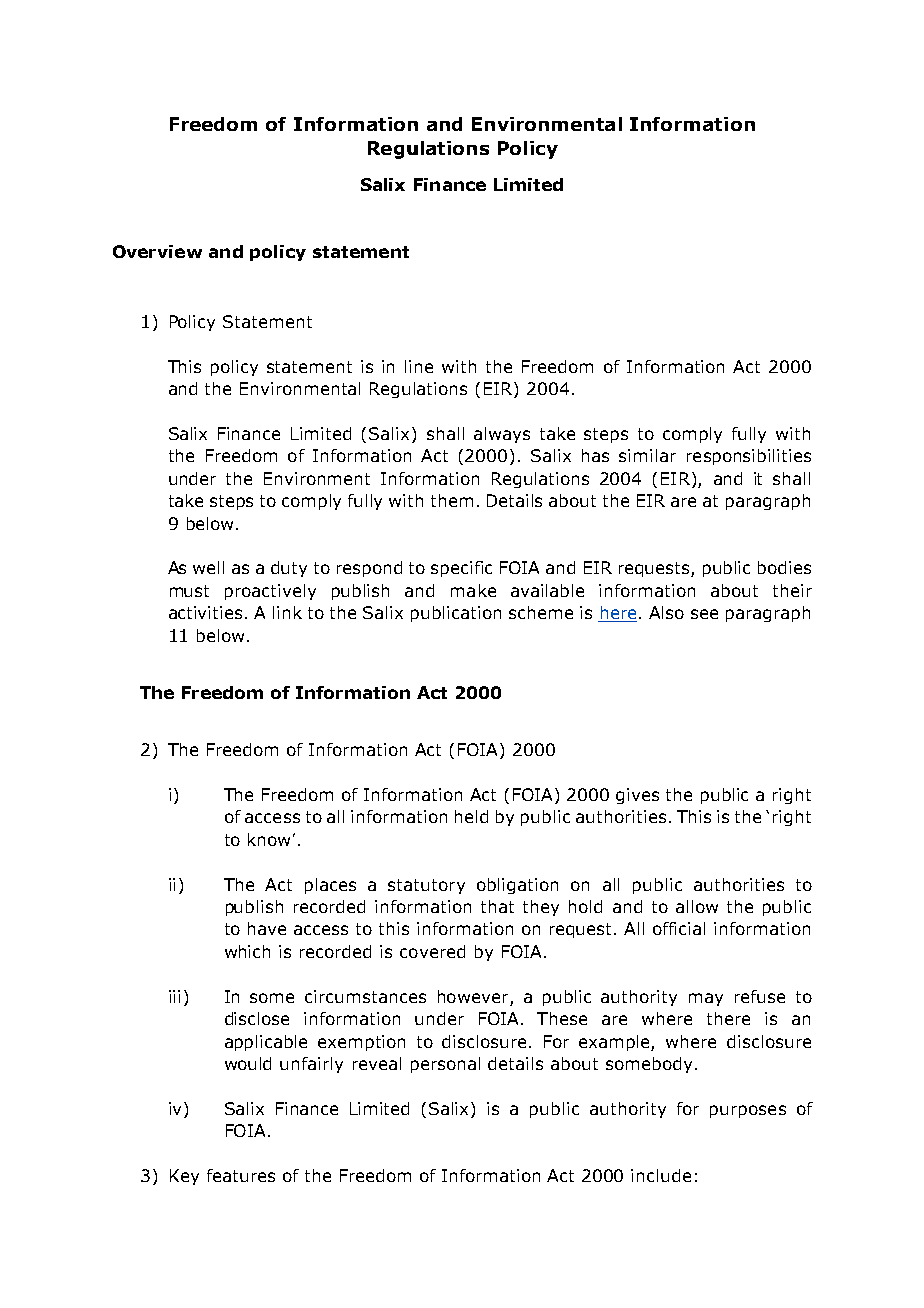 The height and width of the page is (1308, 924). I want to click on responsibilities, so click(749, 457).
